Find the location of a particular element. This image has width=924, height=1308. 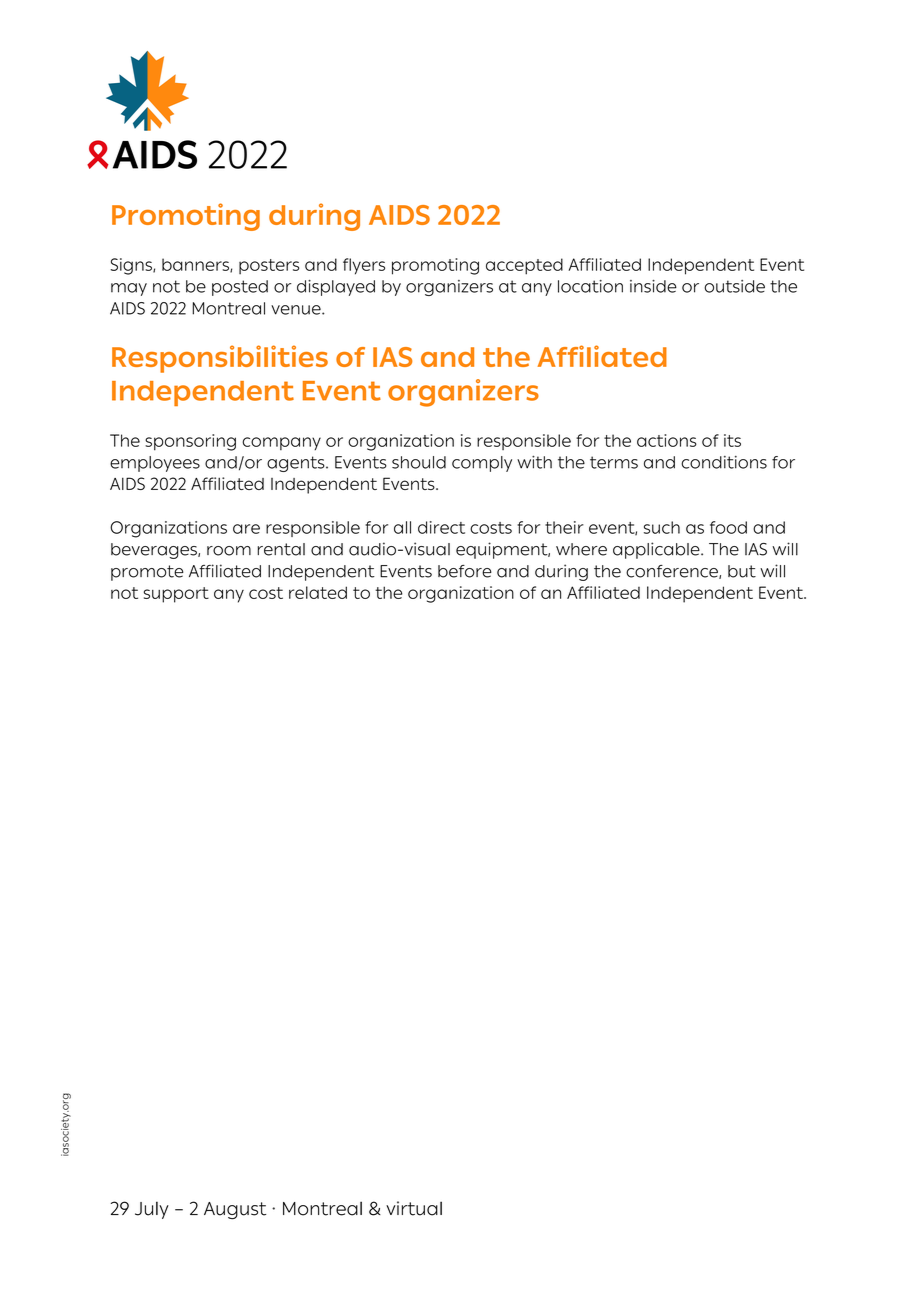

flyers is located at coordinates (364, 266).
